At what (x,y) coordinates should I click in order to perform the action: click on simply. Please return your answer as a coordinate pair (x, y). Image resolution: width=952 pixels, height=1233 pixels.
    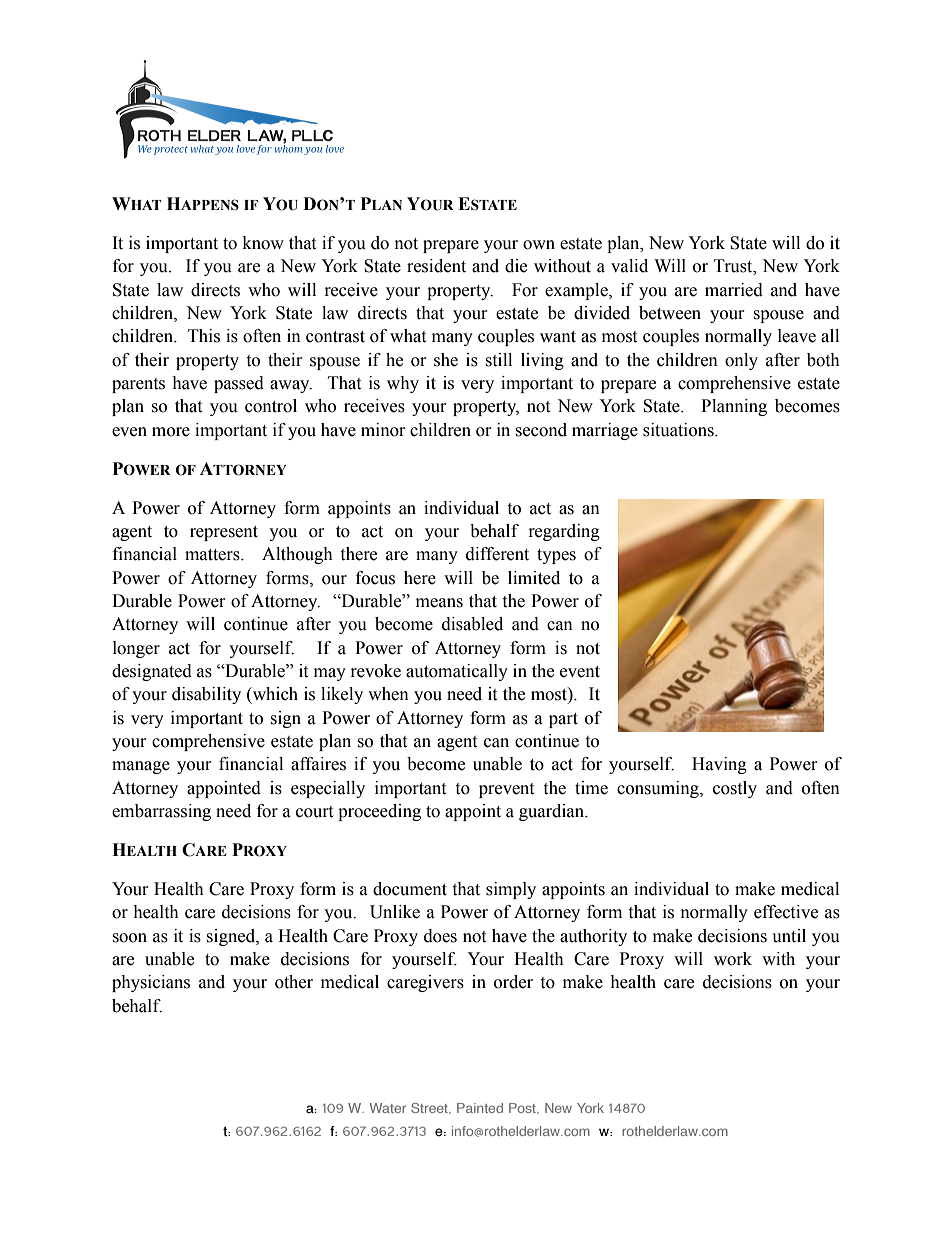
    Looking at the image, I should click on (511, 890).
